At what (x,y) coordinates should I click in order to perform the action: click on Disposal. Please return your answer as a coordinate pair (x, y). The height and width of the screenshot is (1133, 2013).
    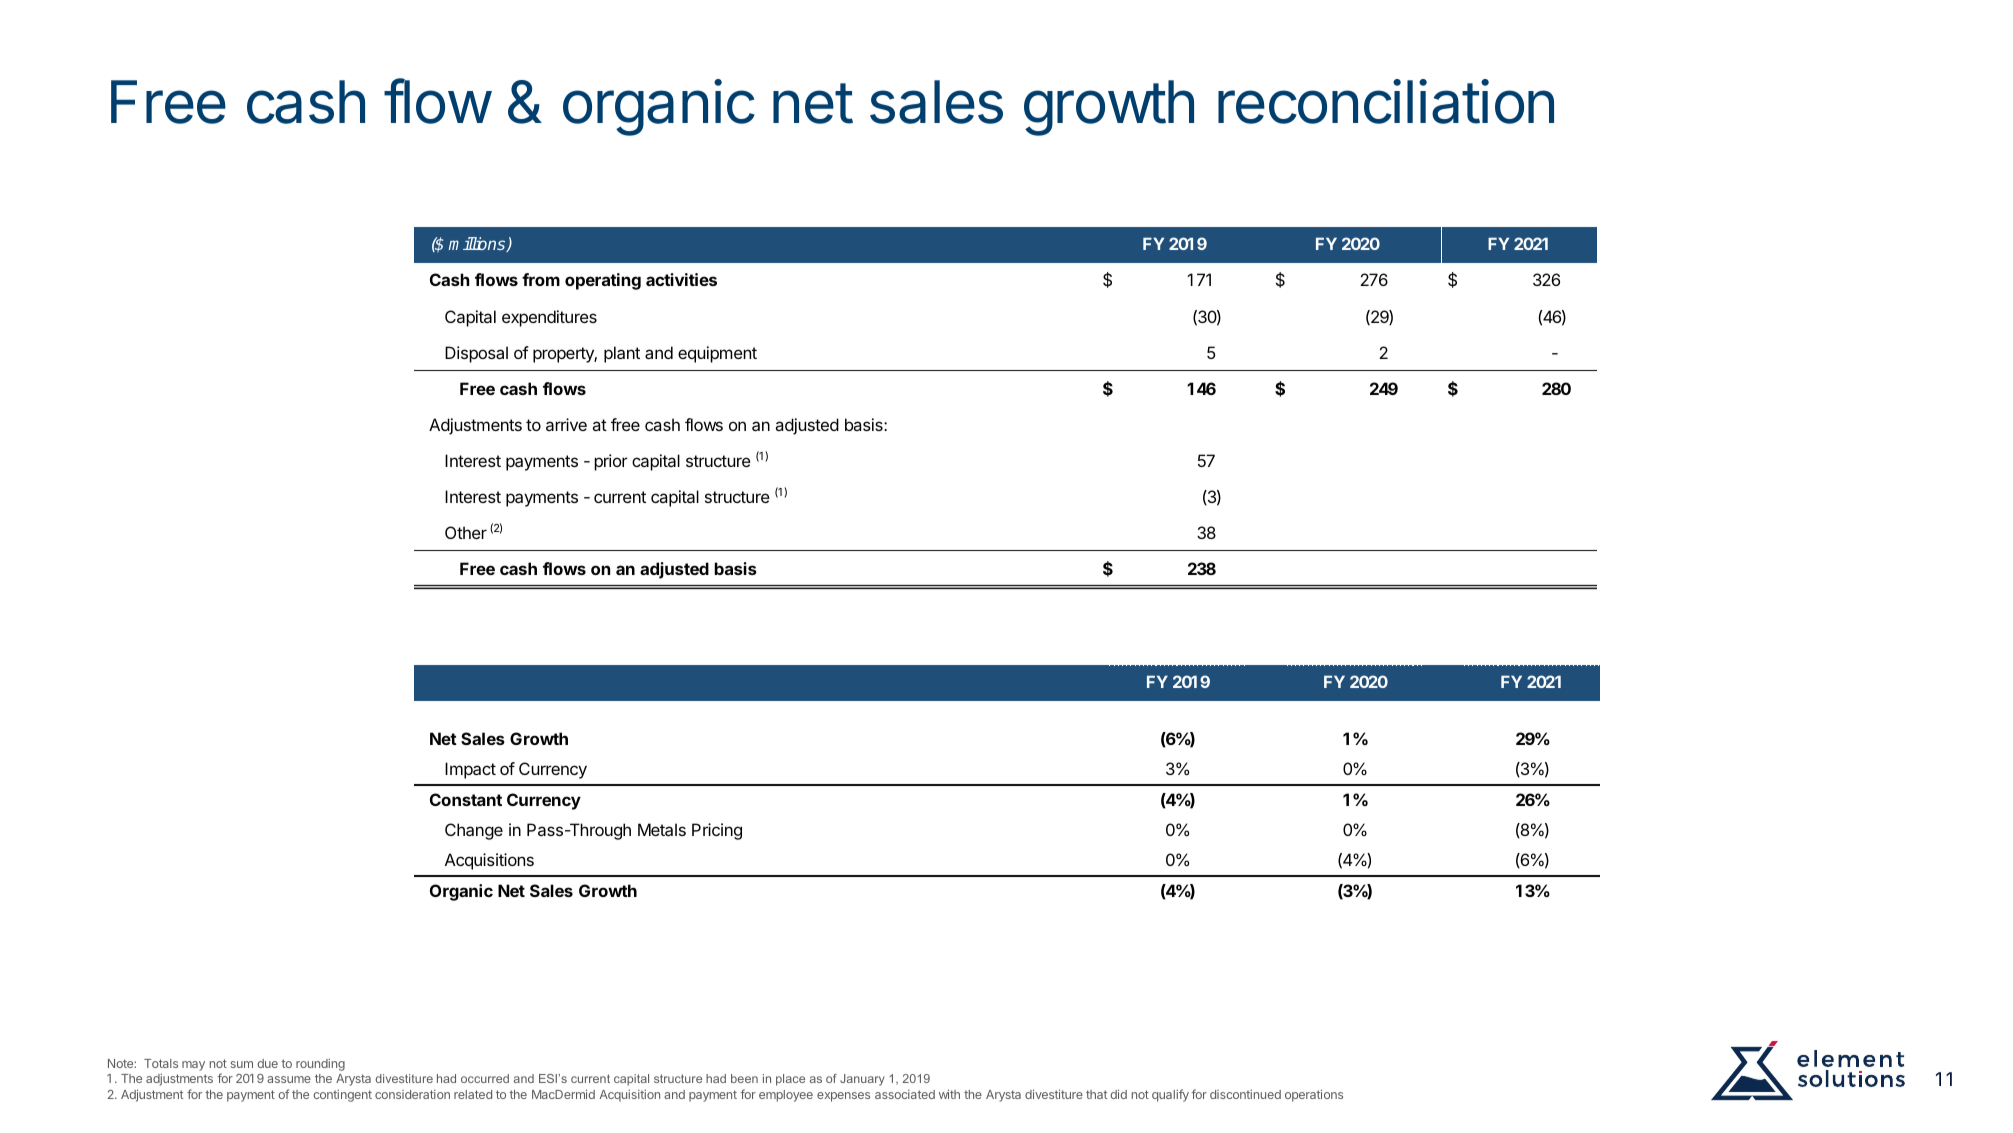
    Looking at the image, I should click on (476, 354).
